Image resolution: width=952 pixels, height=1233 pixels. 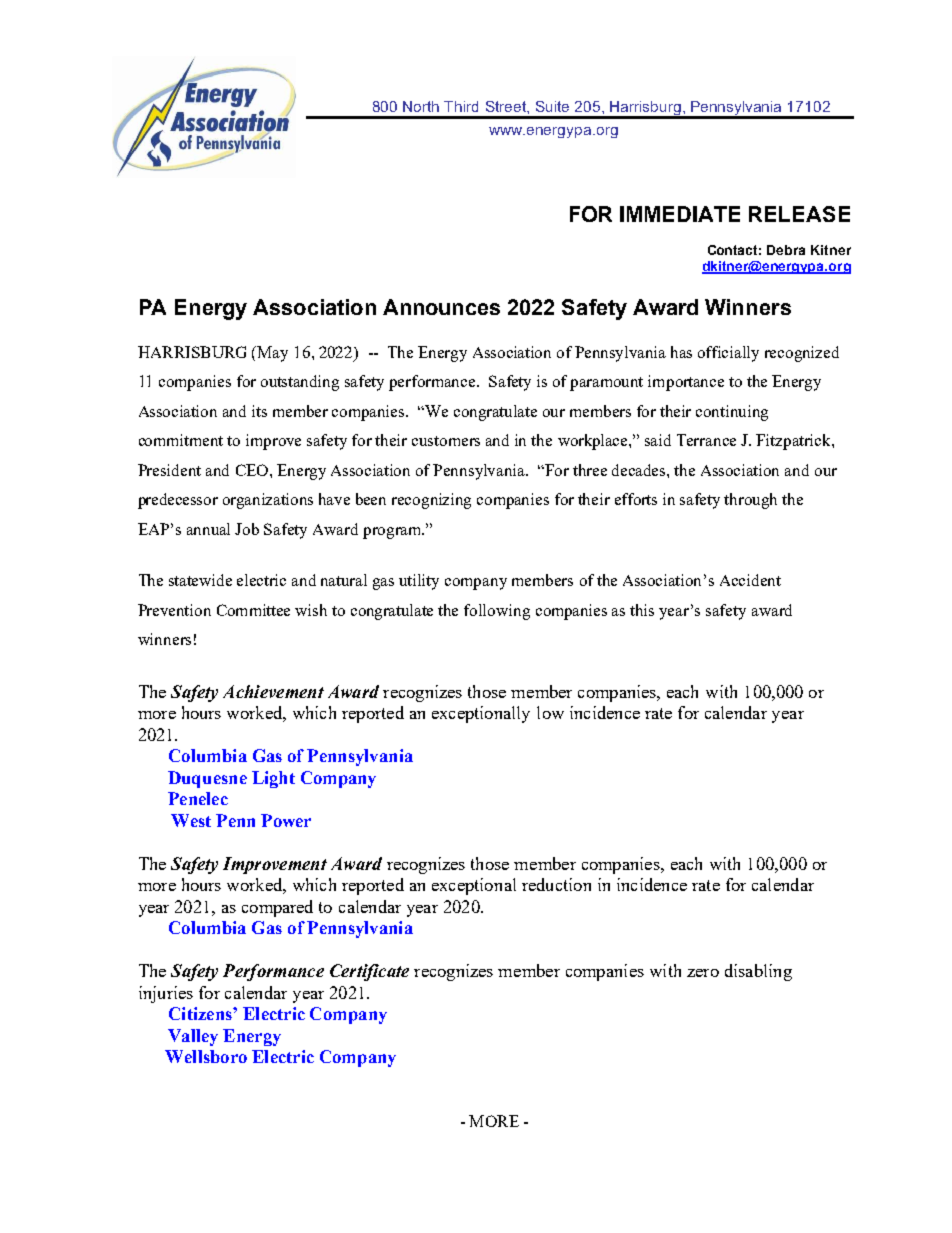 What do you see at coordinates (201, 1013) in the page?
I see `Citizens` at bounding box center [201, 1013].
